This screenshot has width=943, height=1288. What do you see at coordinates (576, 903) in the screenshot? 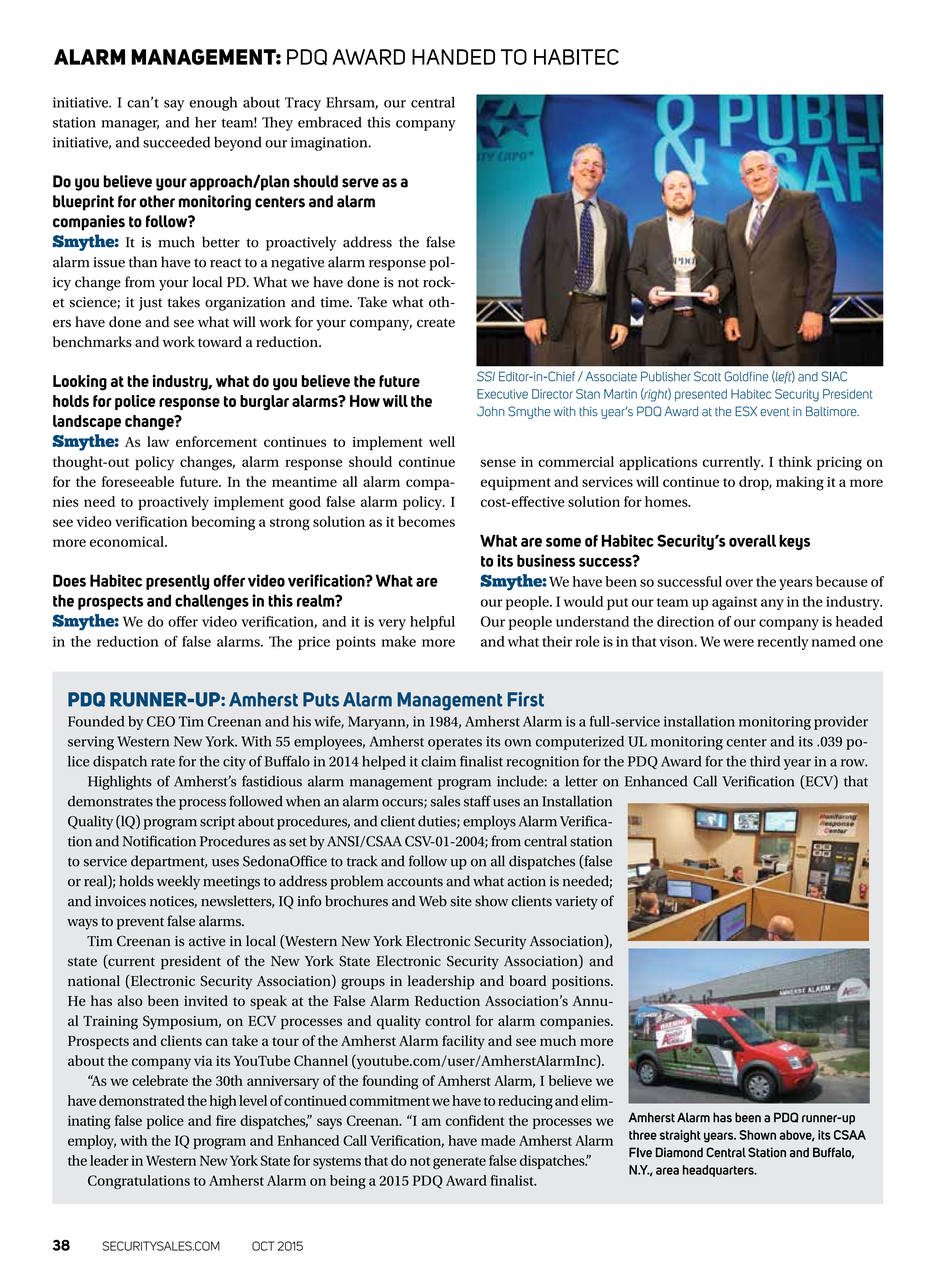
I see `variety` at bounding box center [576, 903].
